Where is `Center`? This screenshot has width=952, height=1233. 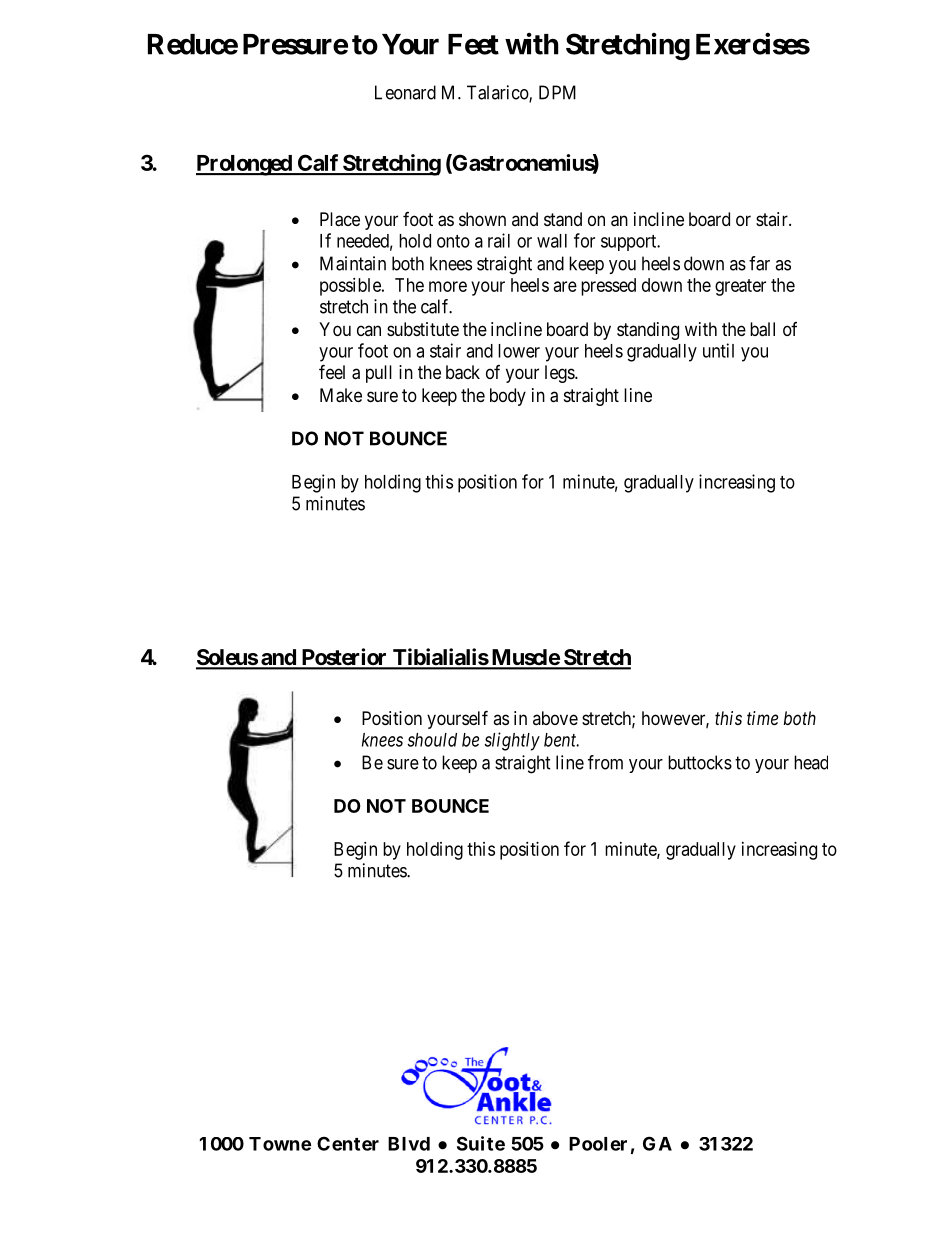 Center is located at coordinates (348, 1143).
